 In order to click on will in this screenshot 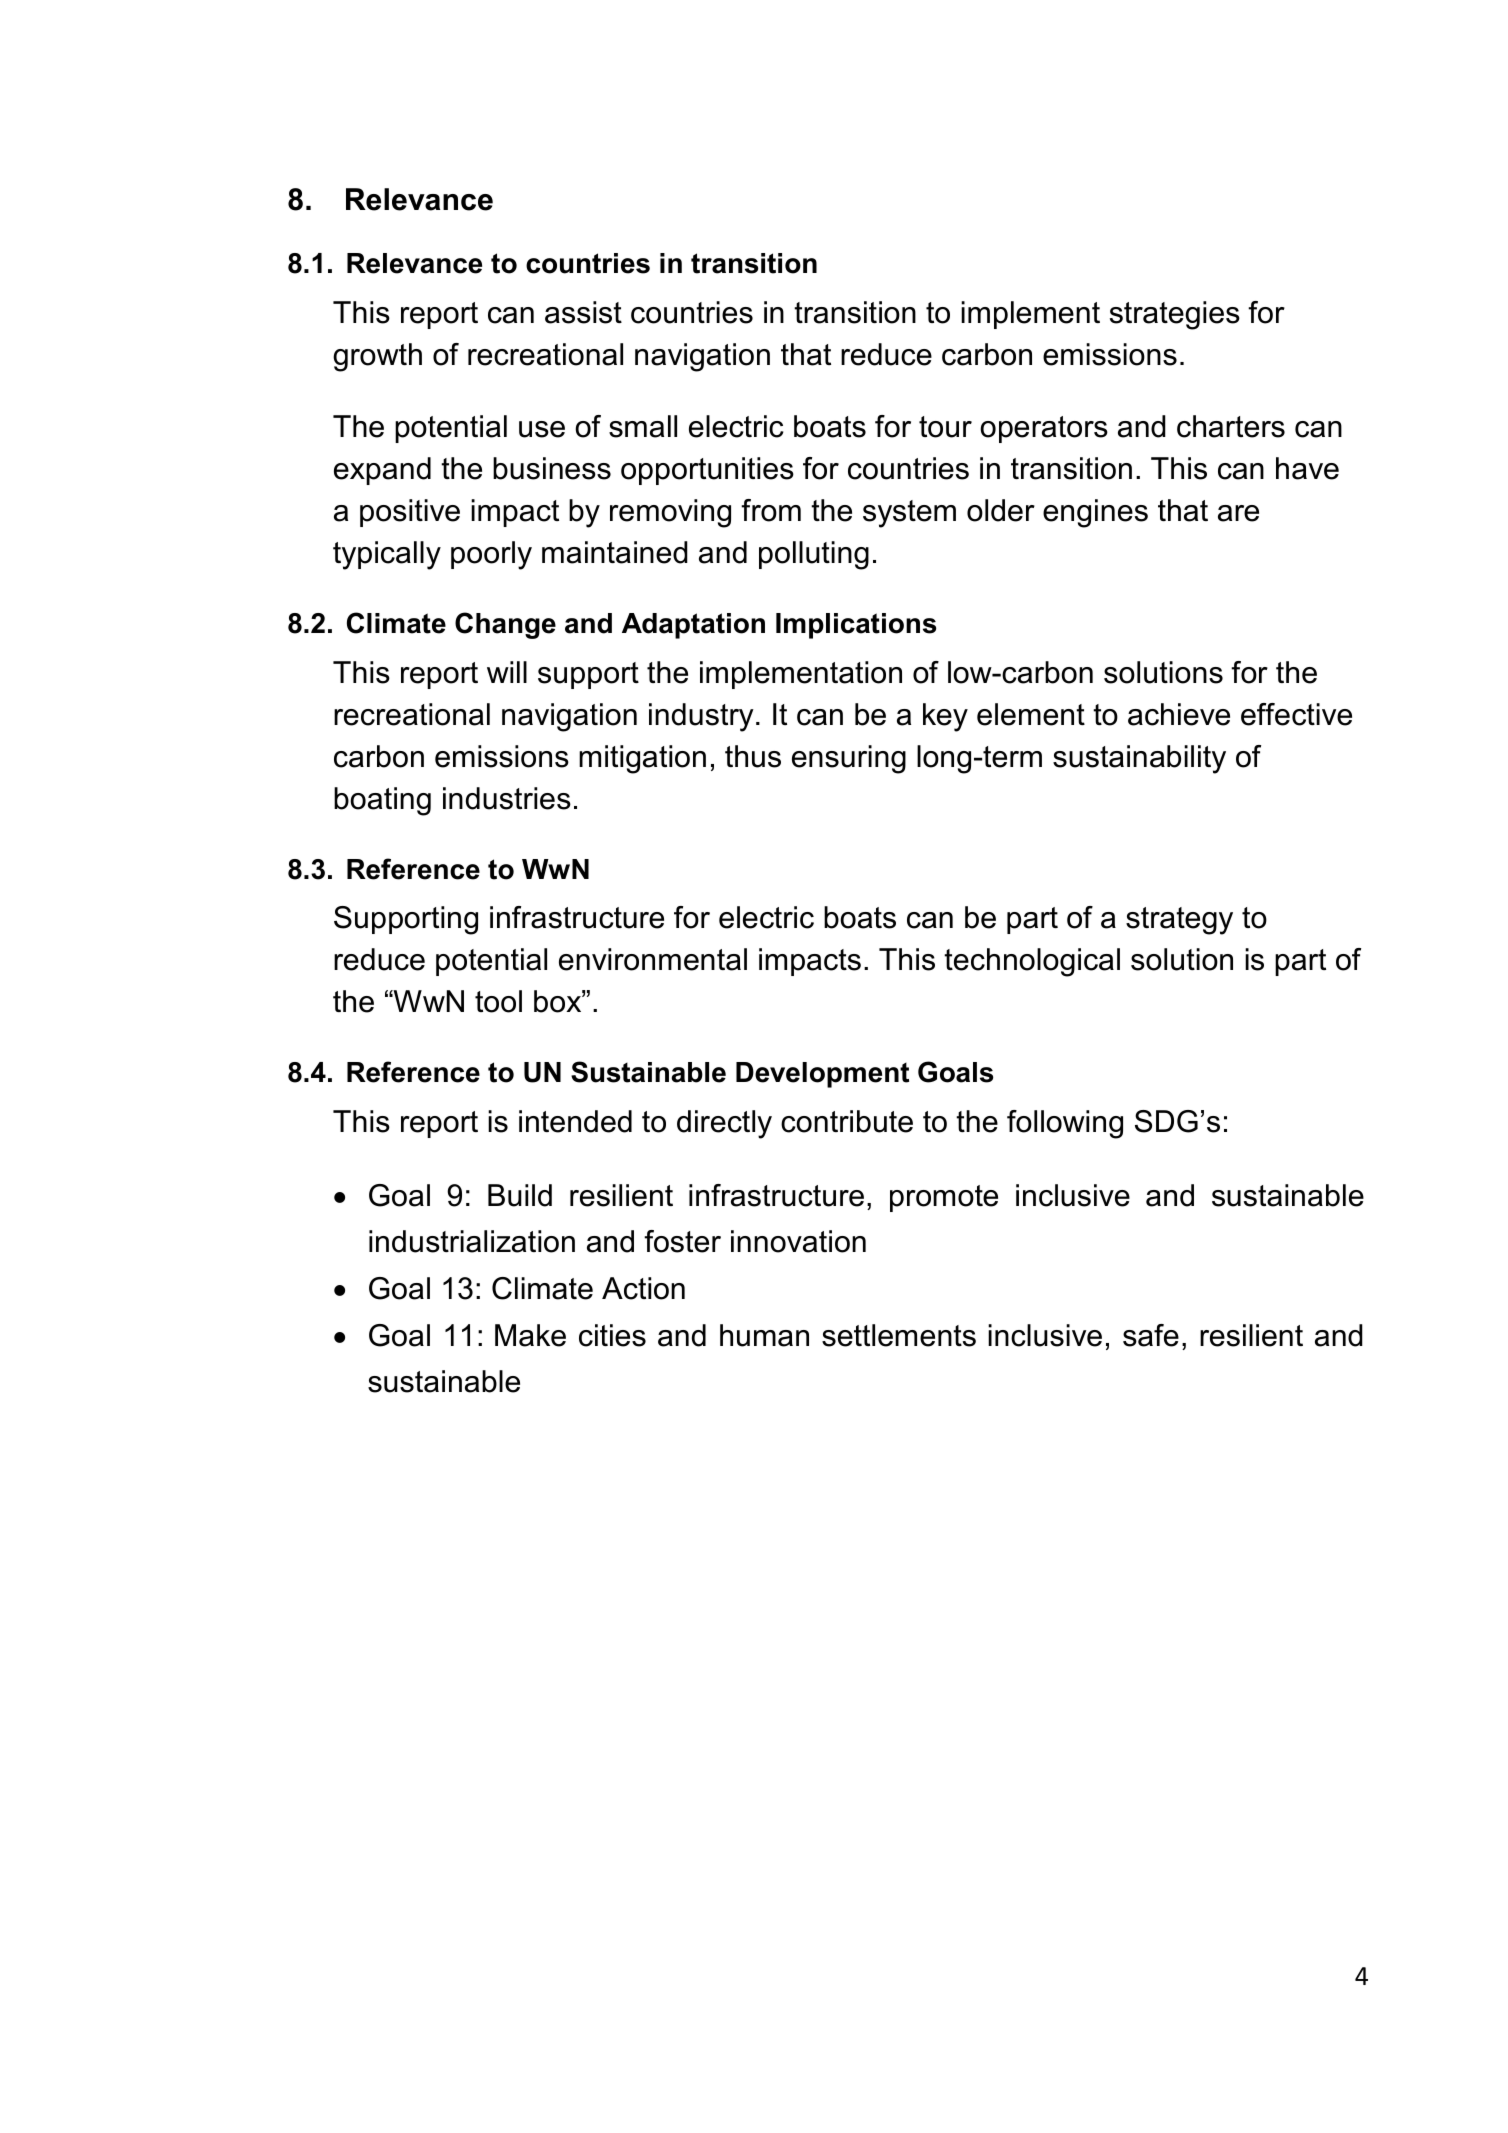, I will do `click(507, 672)`.
